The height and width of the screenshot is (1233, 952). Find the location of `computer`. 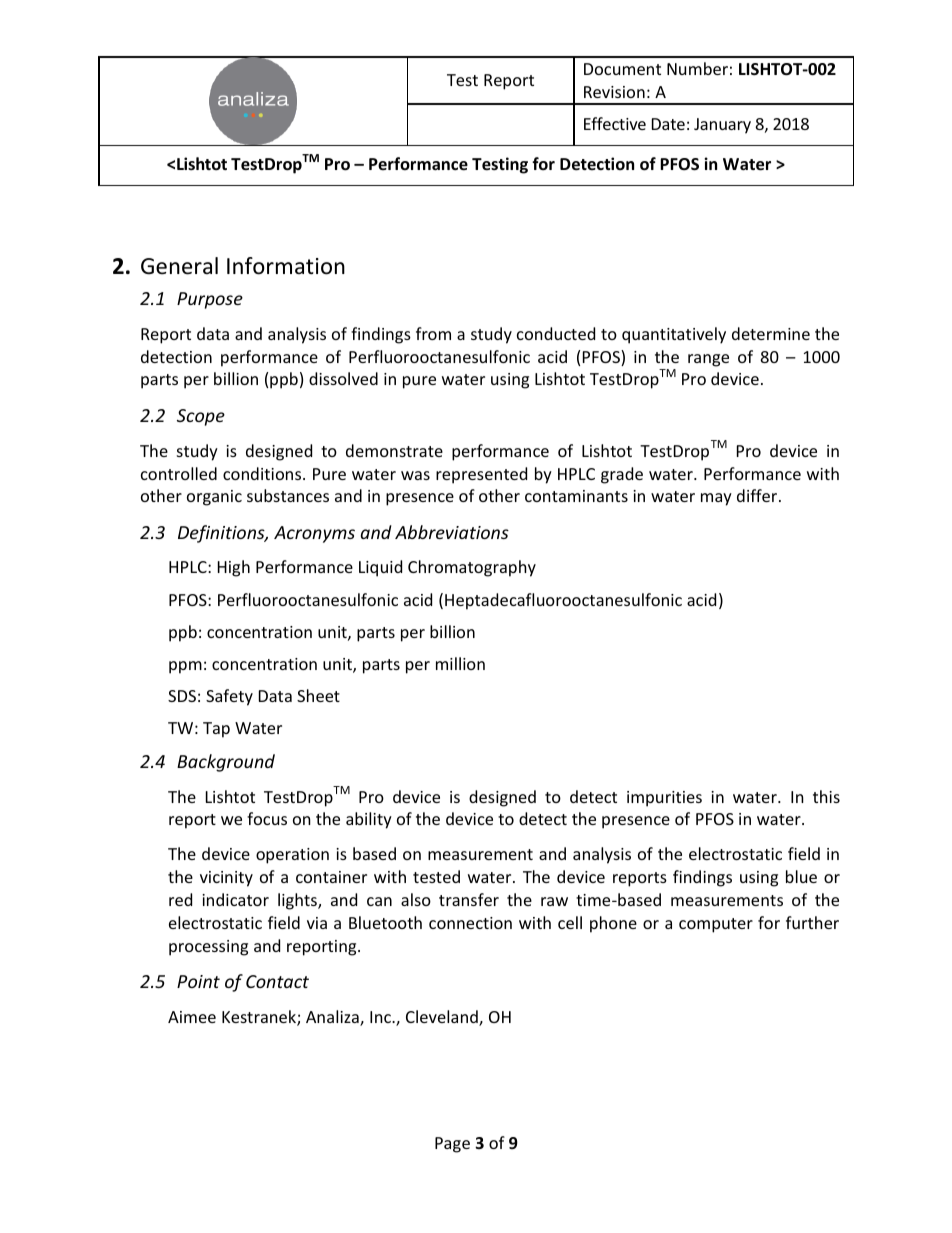

computer is located at coordinates (716, 925).
